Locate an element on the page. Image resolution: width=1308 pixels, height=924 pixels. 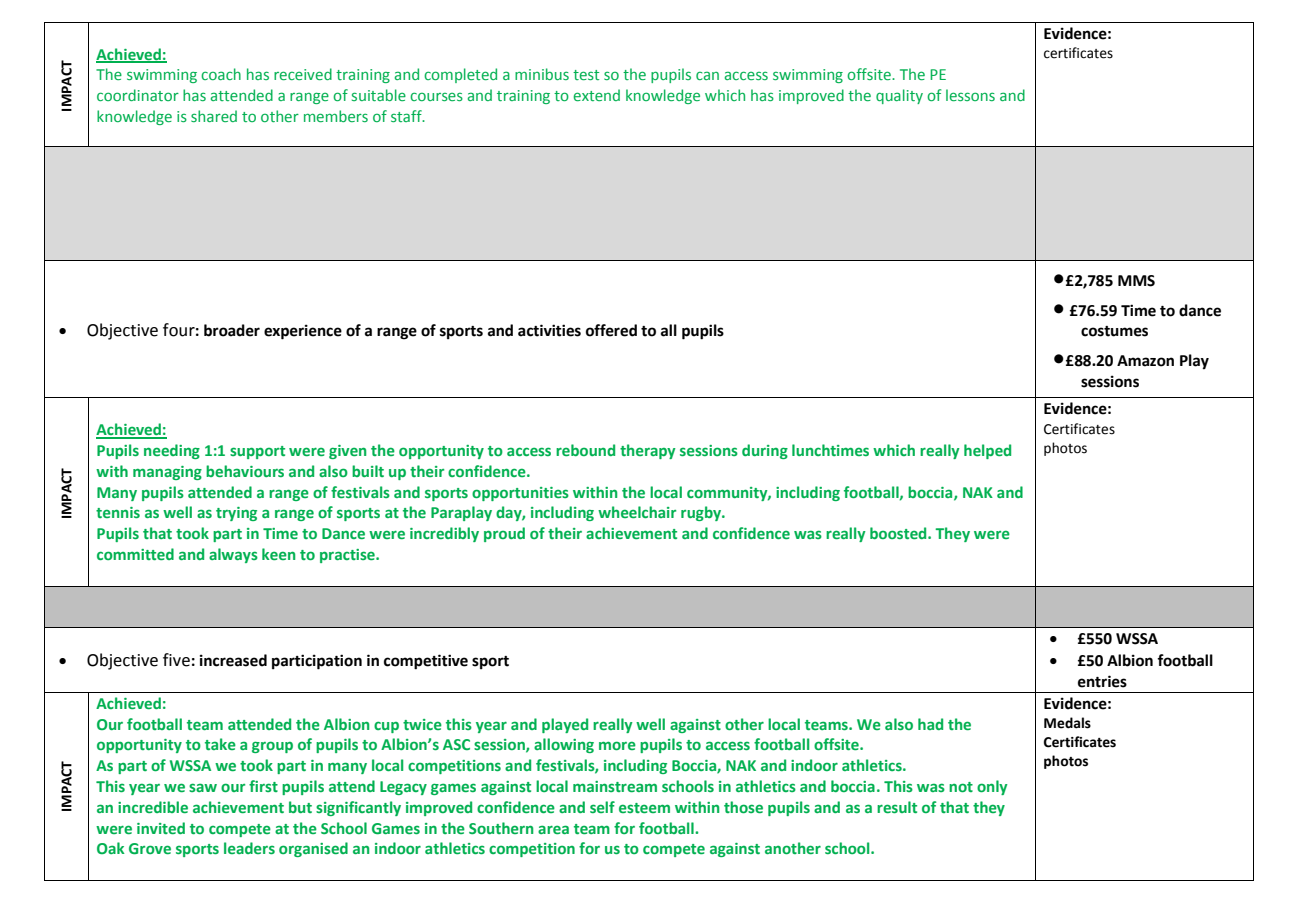
entries is located at coordinates (1102, 681).
